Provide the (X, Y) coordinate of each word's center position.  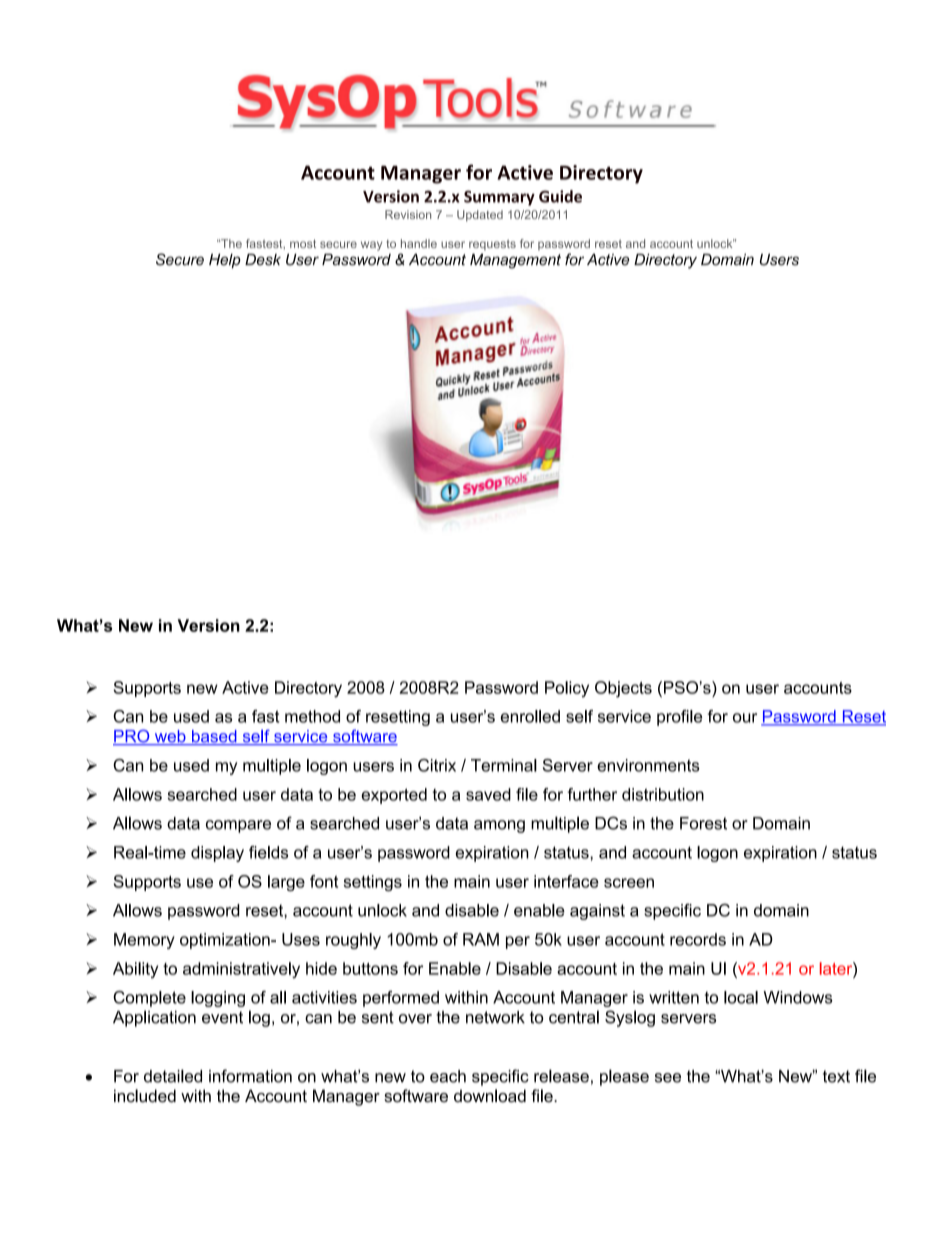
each (448, 1076)
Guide (560, 196)
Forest (703, 823)
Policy (567, 689)
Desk (263, 260)
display (217, 854)
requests (492, 245)
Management (515, 261)
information (250, 1076)
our (745, 718)
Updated (480, 216)
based (214, 737)
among (499, 826)
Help (225, 261)
